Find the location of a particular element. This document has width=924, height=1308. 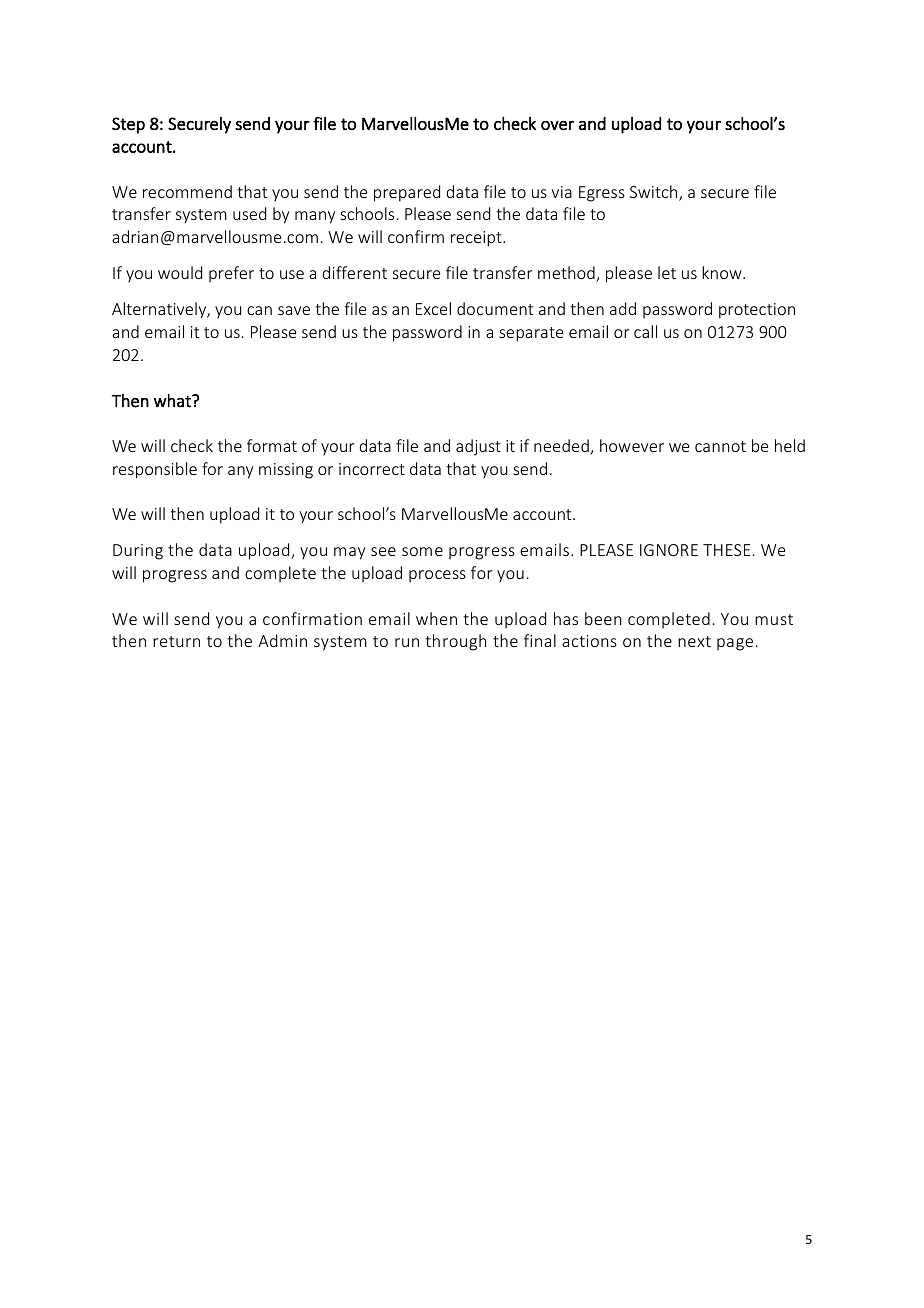

what is located at coordinates (173, 401).
